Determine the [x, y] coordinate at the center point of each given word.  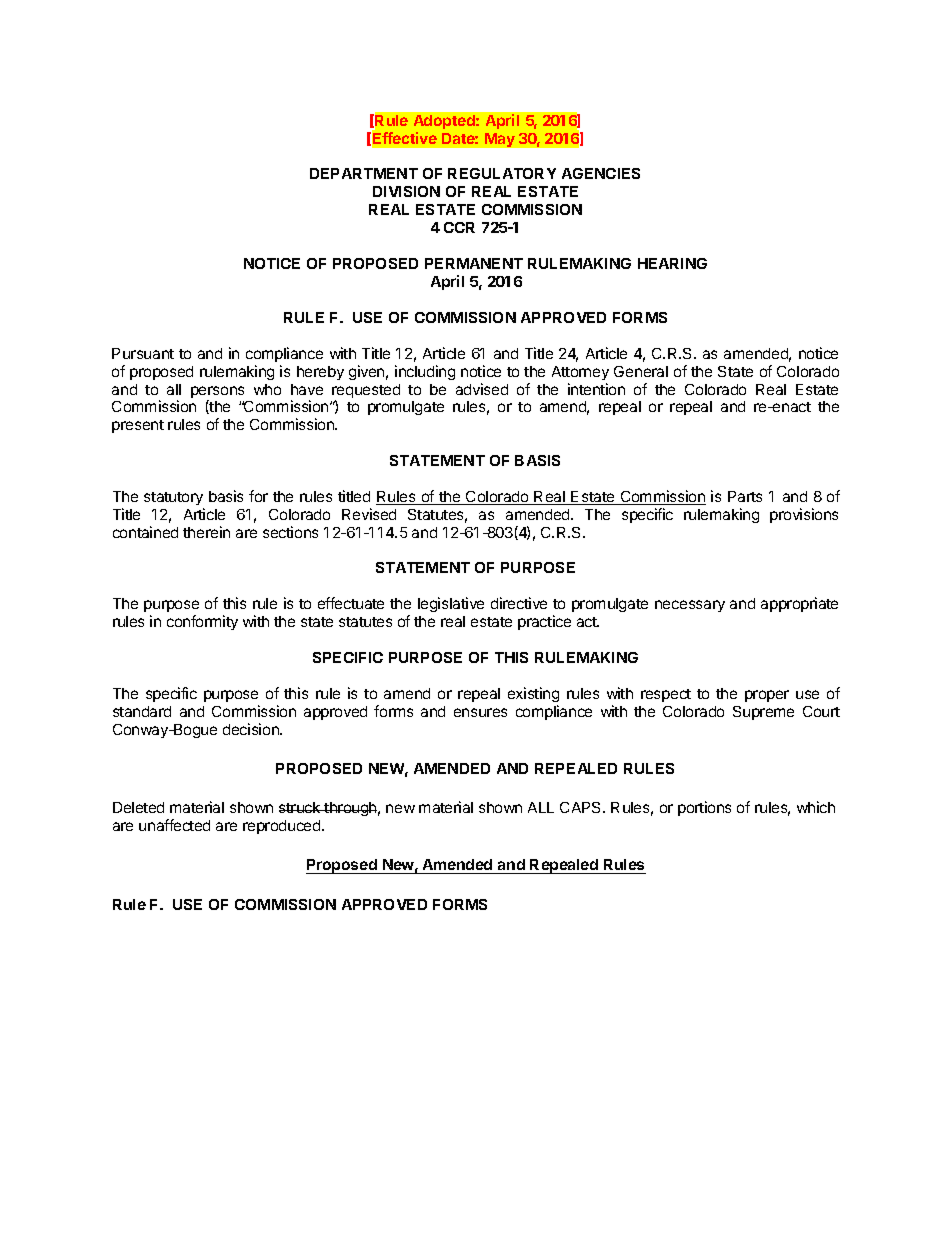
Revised [369, 514]
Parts [745, 496]
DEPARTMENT [364, 173]
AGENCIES [601, 173]
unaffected [174, 825]
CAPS [582, 807]
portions [704, 808]
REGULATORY [502, 173]
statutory [173, 498]
